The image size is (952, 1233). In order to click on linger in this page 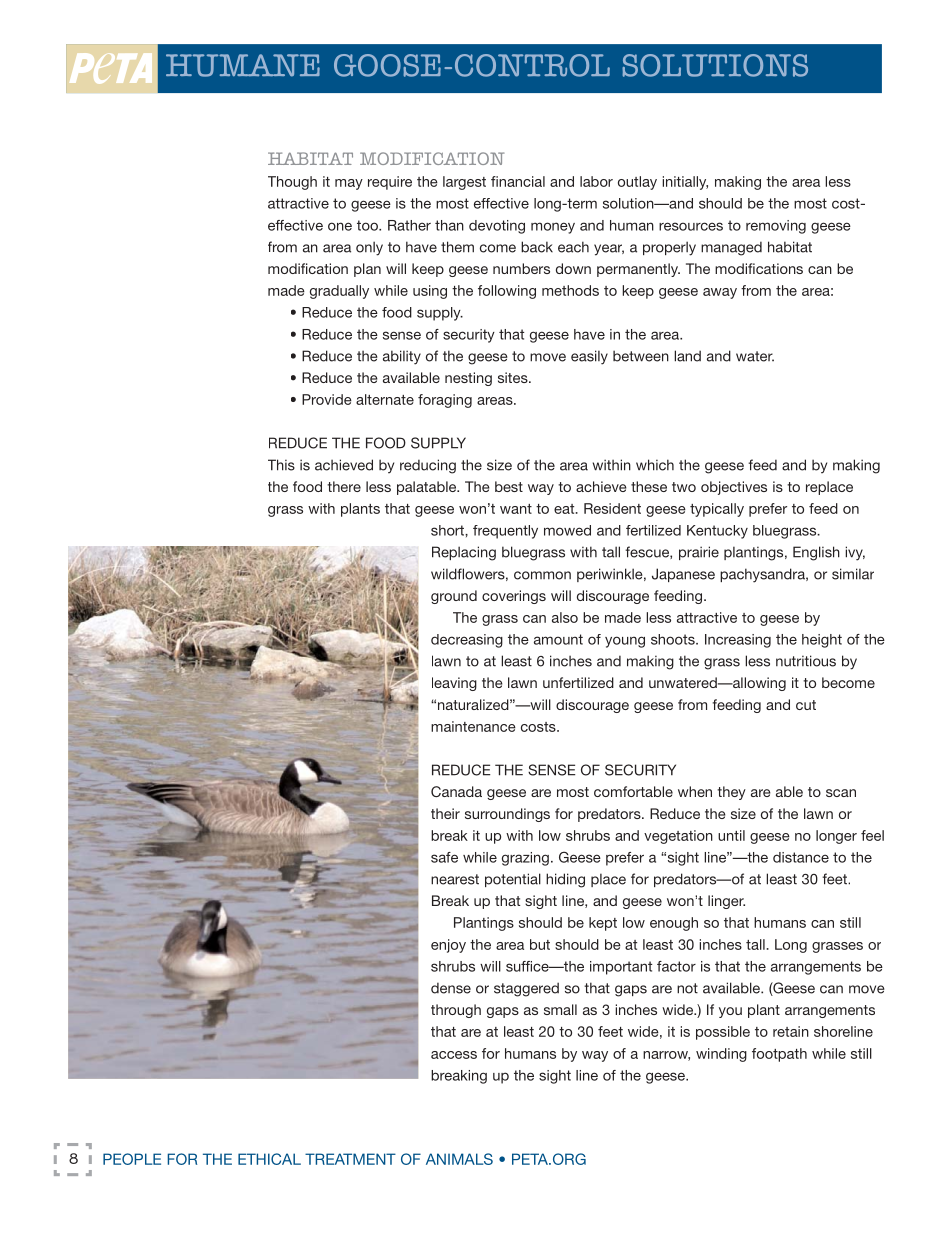, I will do `click(726, 902)`.
